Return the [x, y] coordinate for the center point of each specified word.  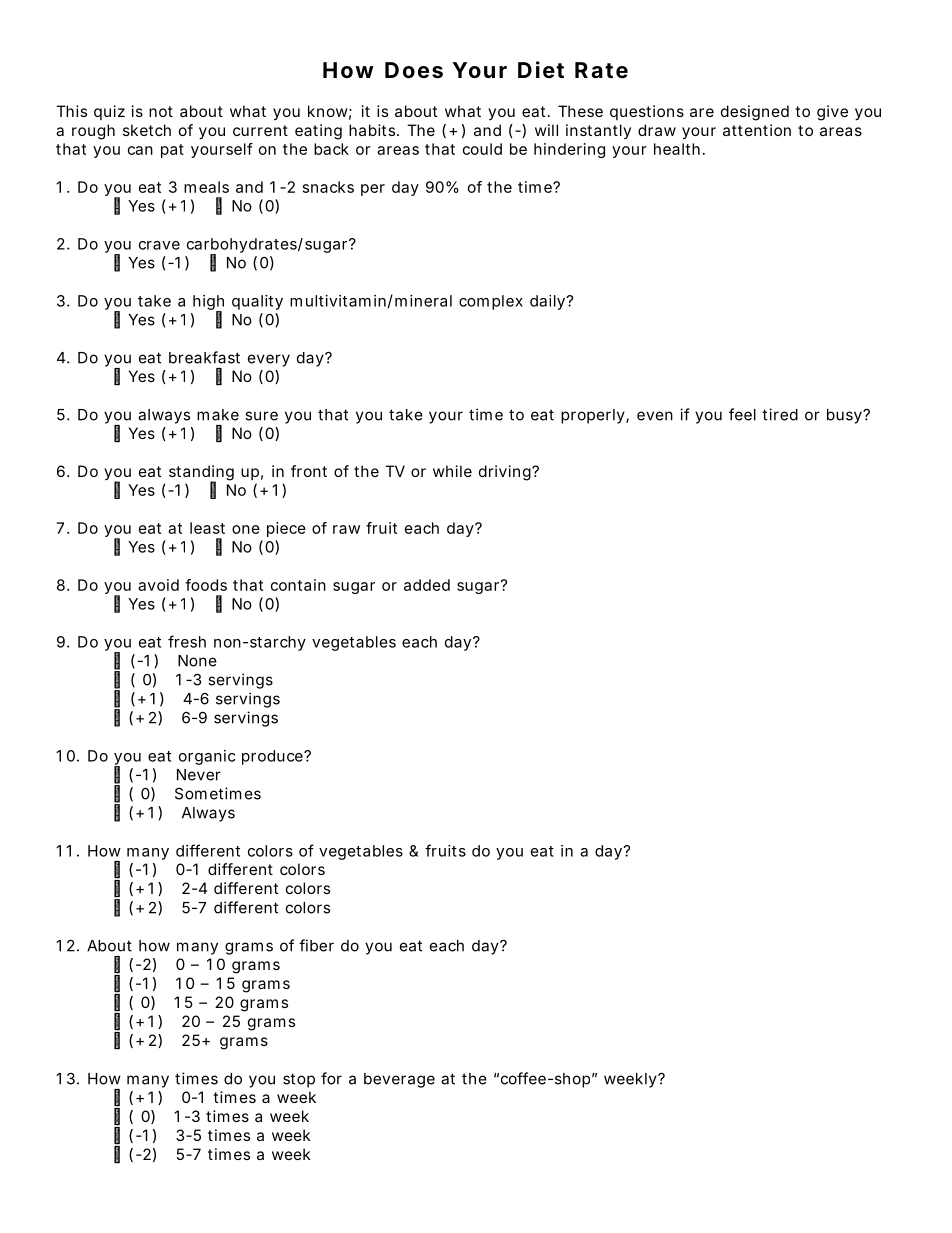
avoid [158, 585]
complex [491, 302]
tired [780, 414]
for [331, 1078]
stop [299, 1080]
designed [755, 113]
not [161, 111]
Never [199, 775]
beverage [399, 1080]
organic [207, 757]
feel [742, 414]
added [427, 585]
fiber [316, 945]
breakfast [204, 357]
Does [414, 70]
